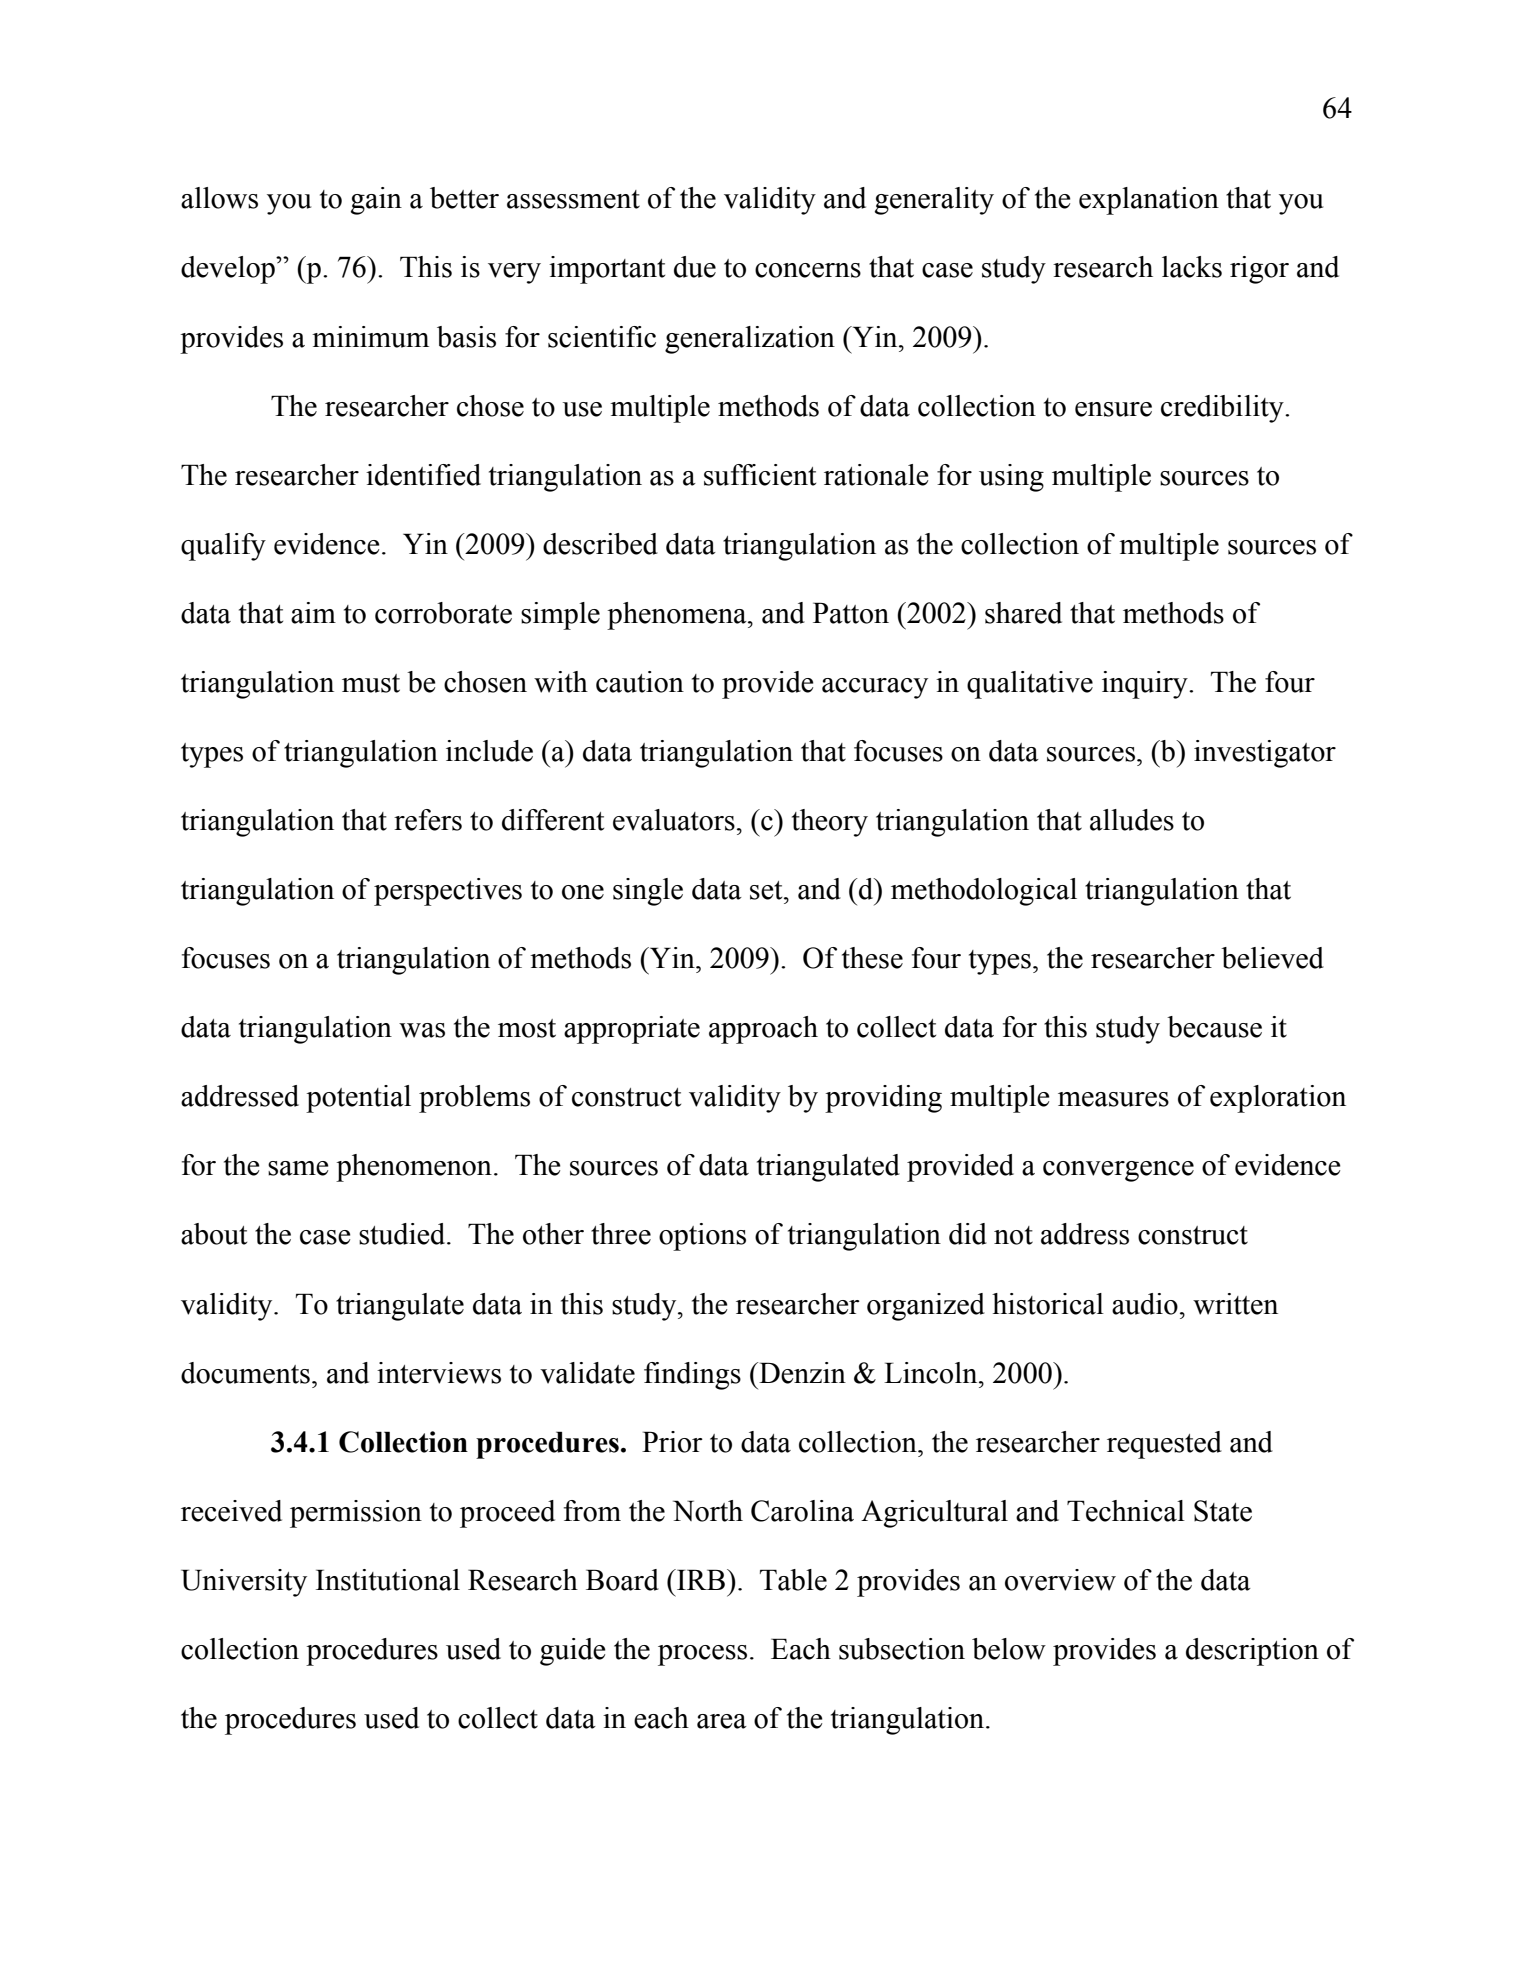 The image size is (1532, 1982). What do you see at coordinates (695, 267) in the screenshot?
I see `due` at bounding box center [695, 267].
